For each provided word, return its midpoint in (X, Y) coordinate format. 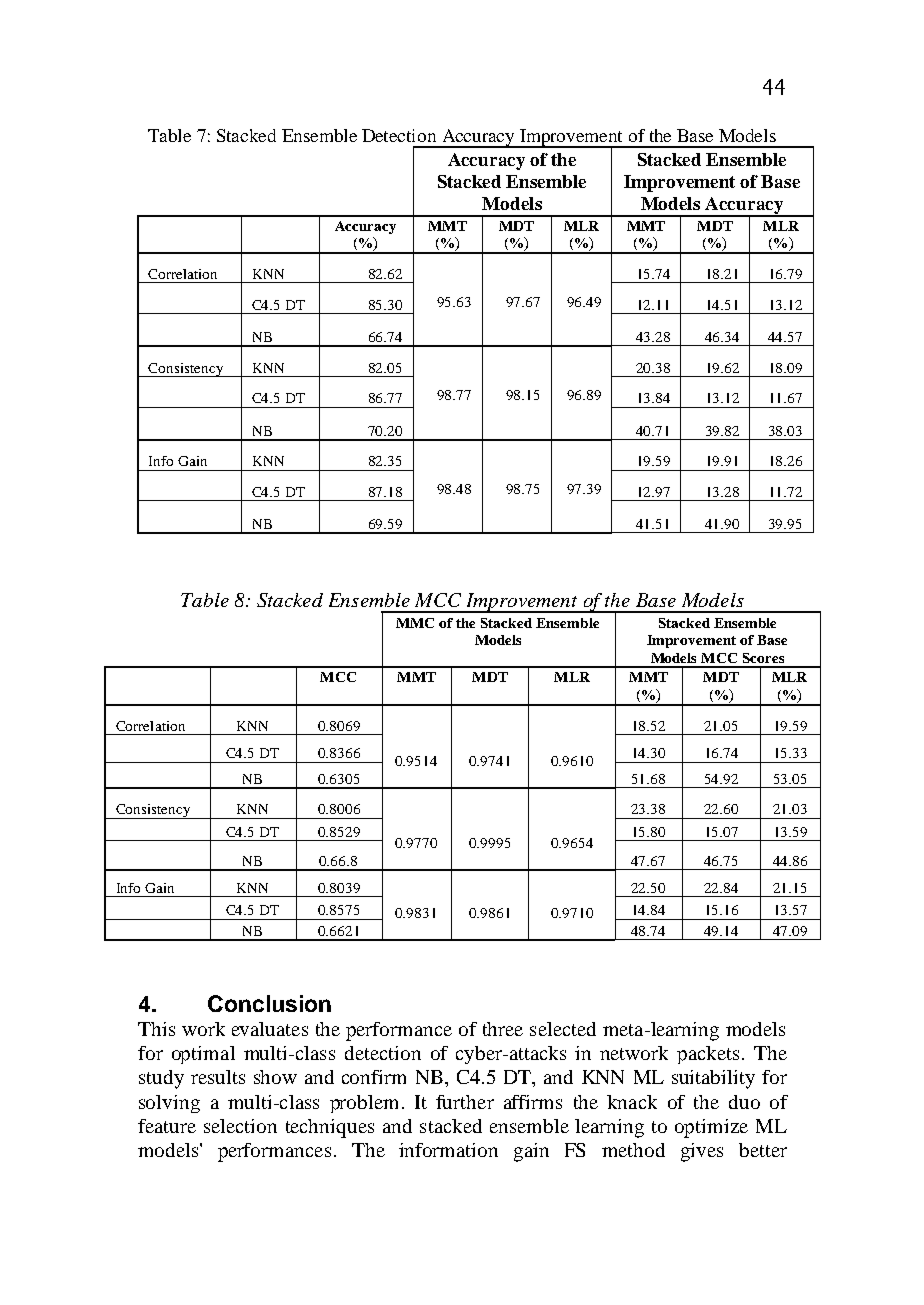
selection (240, 1126)
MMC (415, 623)
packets (708, 1055)
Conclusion (269, 1003)
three (503, 1029)
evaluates (270, 1029)
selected (563, 1029)
